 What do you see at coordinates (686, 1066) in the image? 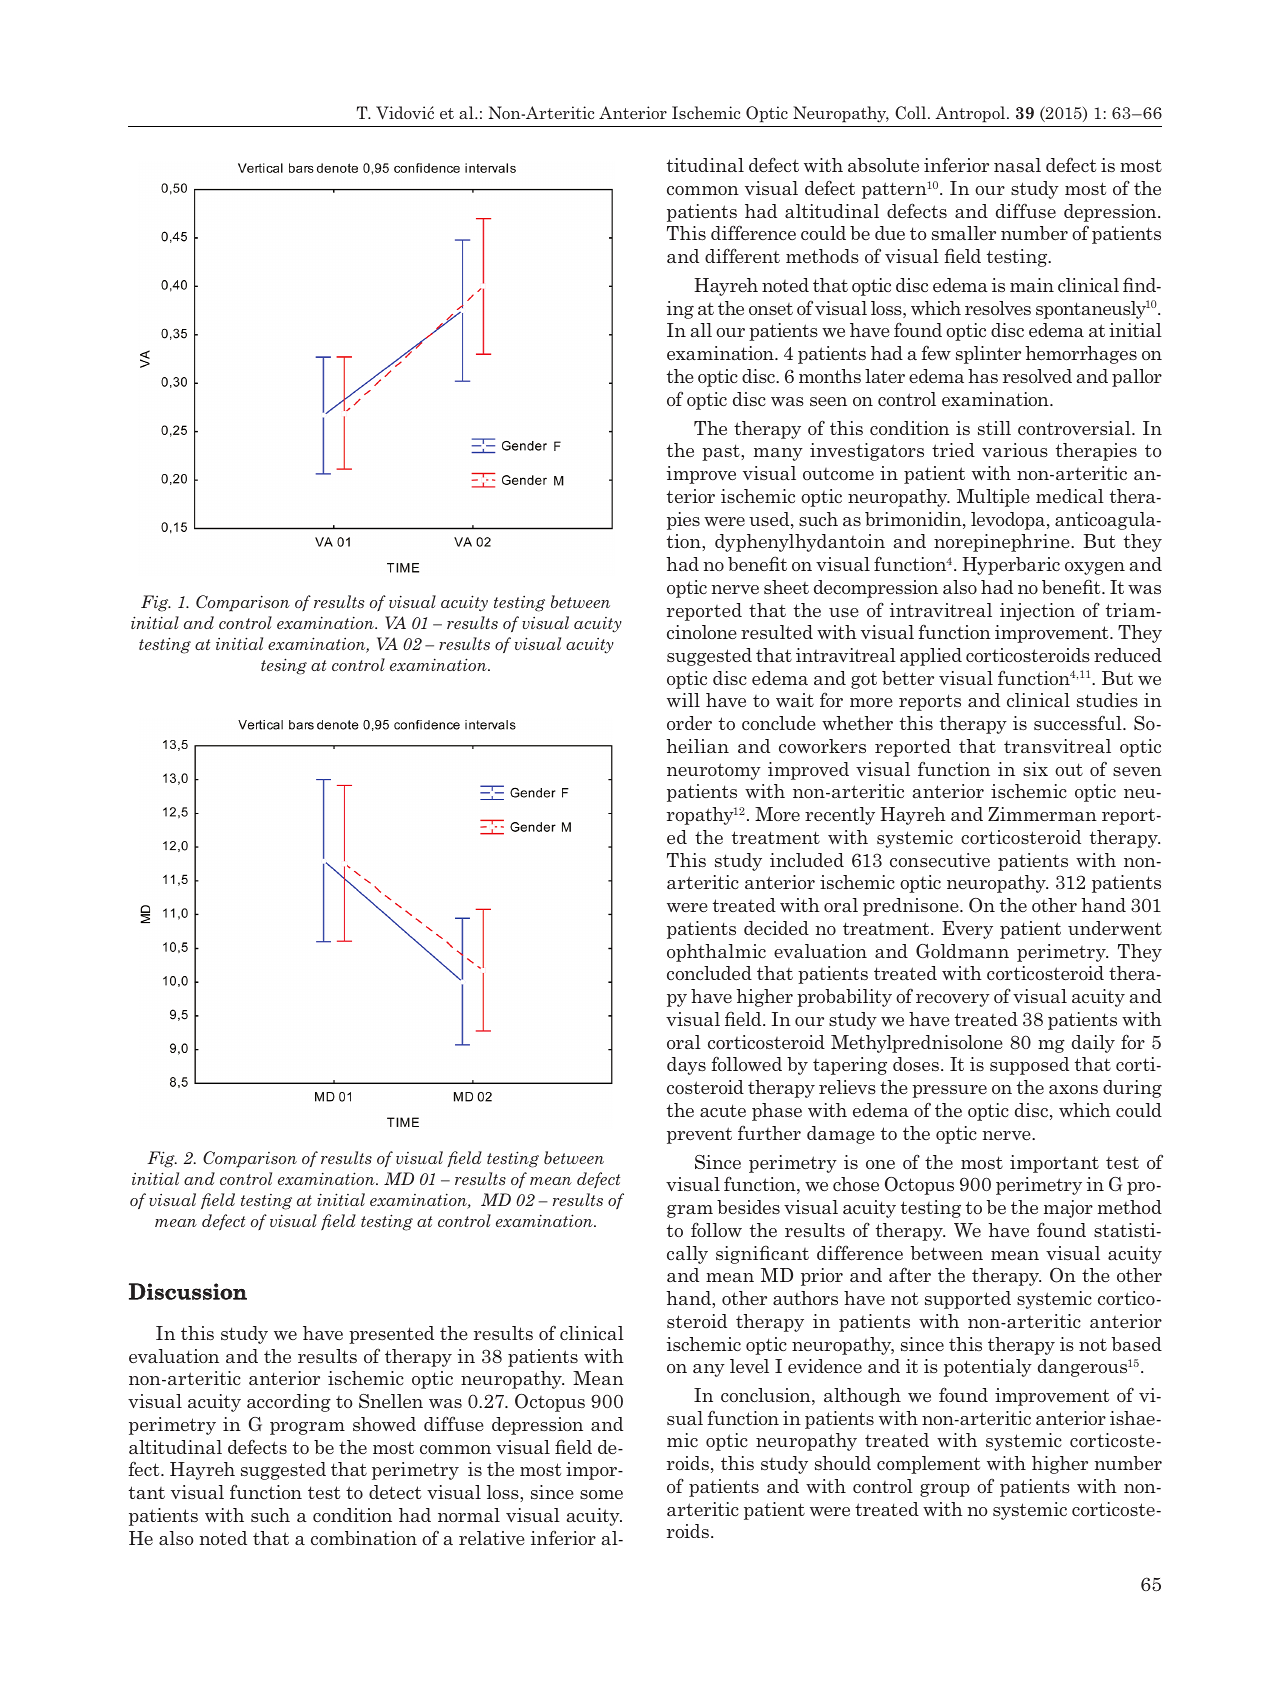
I see `days` at bounding box center [686, 1066].
